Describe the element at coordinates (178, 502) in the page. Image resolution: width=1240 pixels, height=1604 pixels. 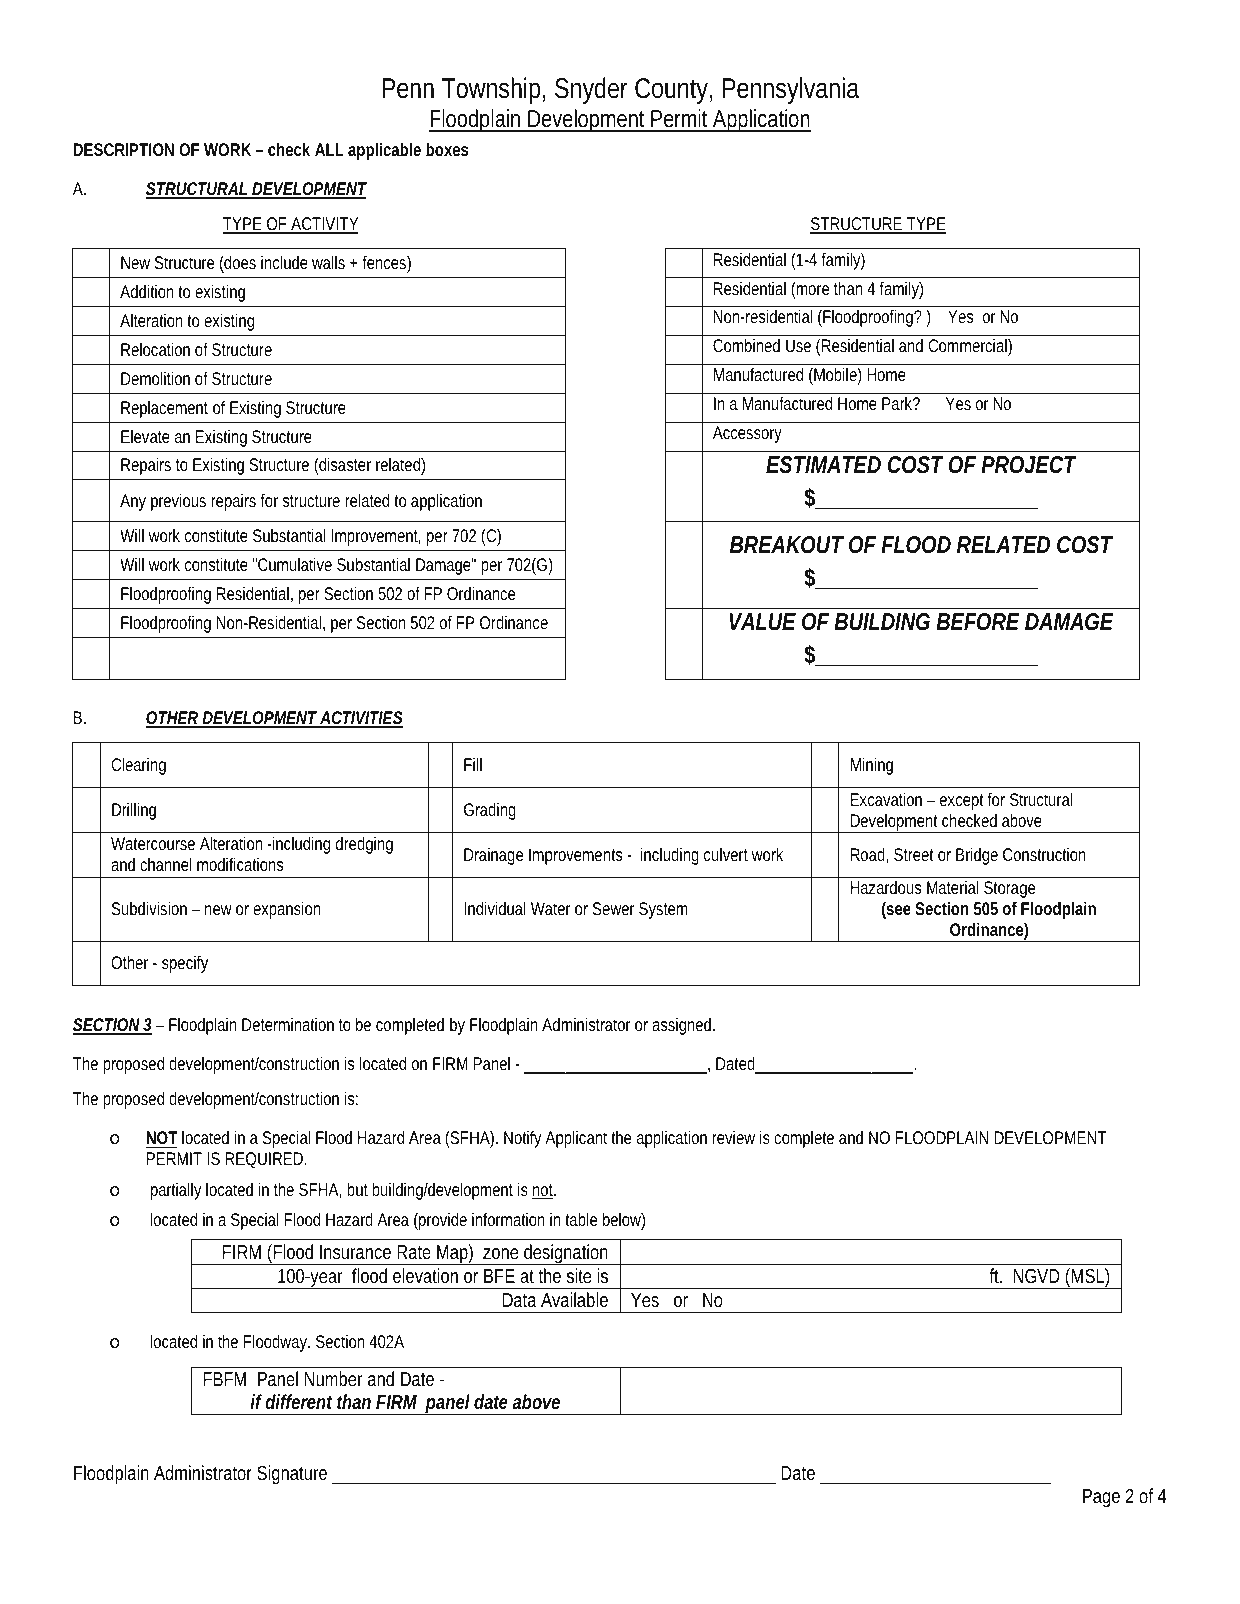
I see `previous` at that location.
